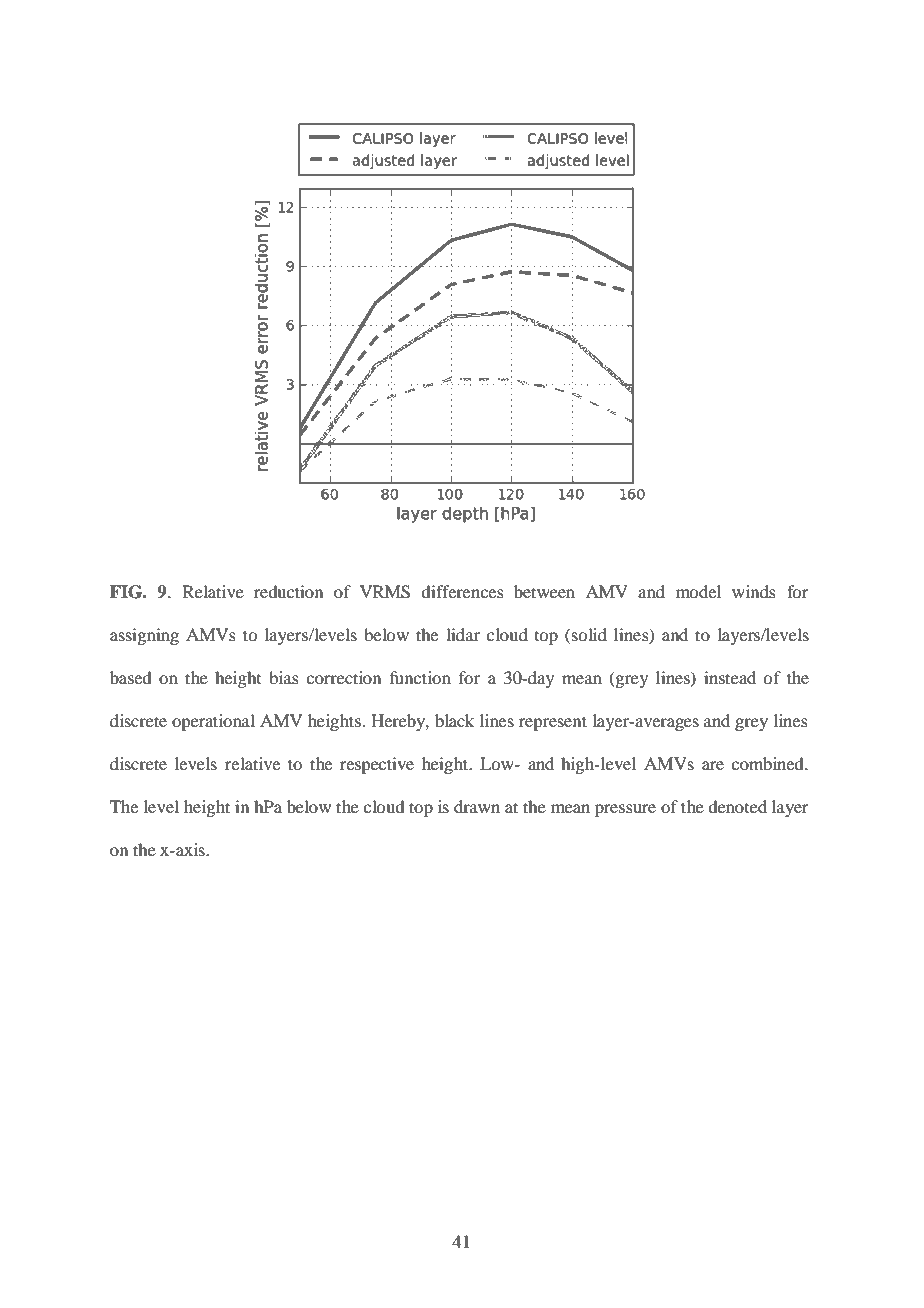 This screenshot has height=1308, width=924. Describe the element at coordinates (130, 677) in the screenshot. I see `based` at that location.
